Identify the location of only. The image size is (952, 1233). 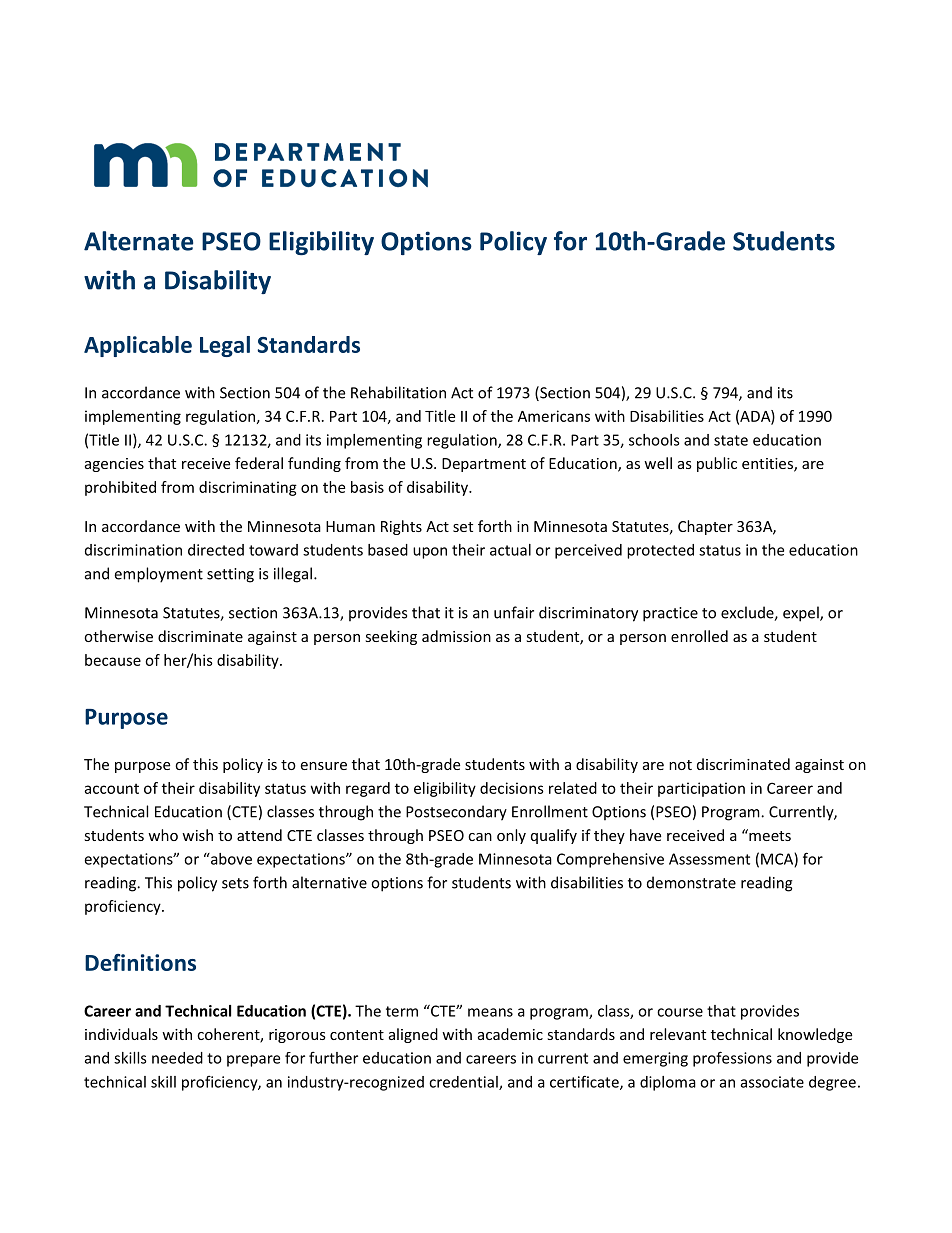
(511, 836).
